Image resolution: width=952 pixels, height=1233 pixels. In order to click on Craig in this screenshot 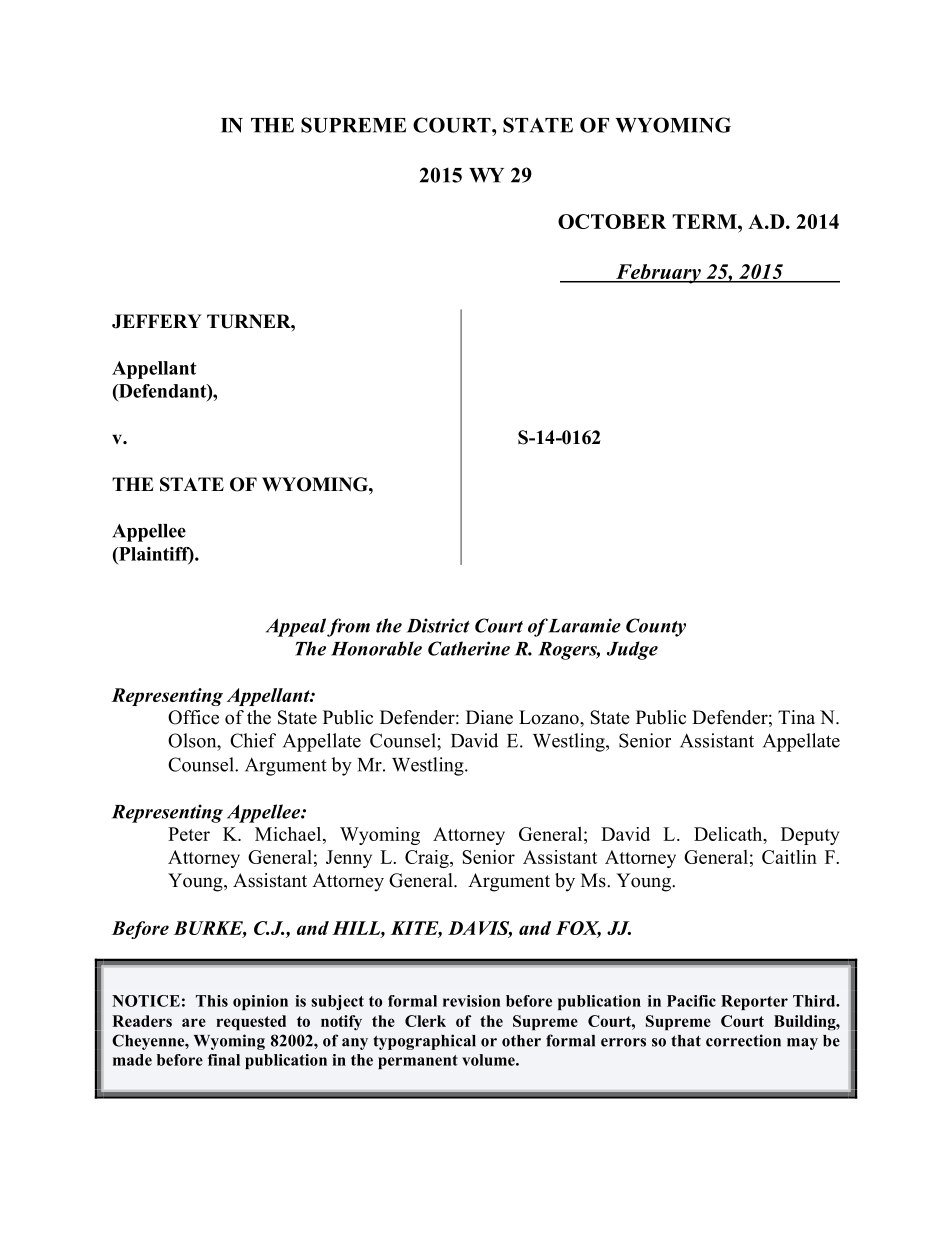, I will do `click(428, 859)`.
